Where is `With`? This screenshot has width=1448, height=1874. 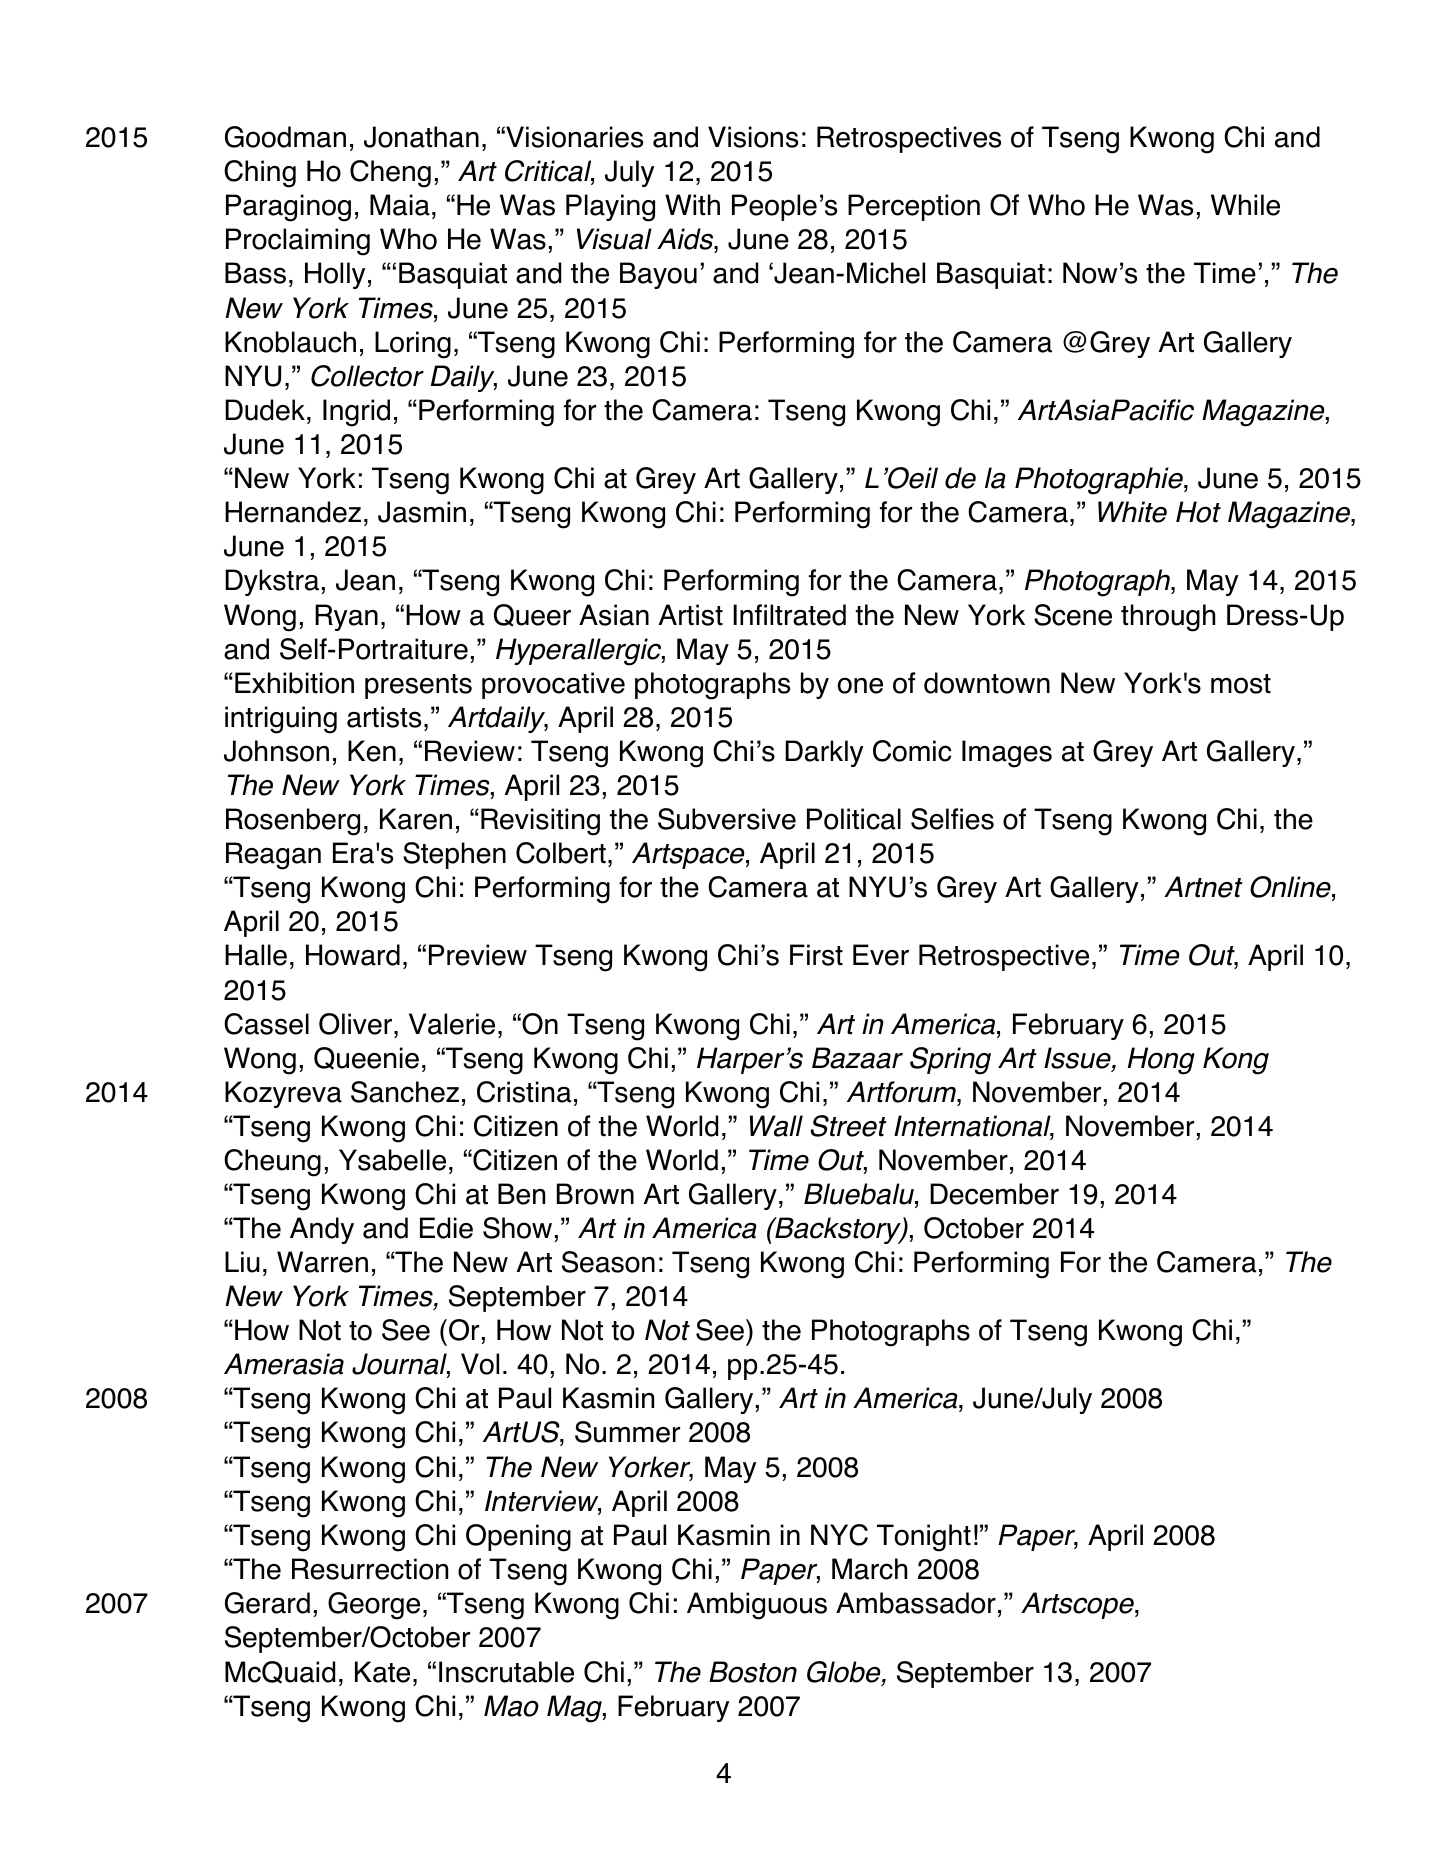 With is located at coordinates (692, 205).
